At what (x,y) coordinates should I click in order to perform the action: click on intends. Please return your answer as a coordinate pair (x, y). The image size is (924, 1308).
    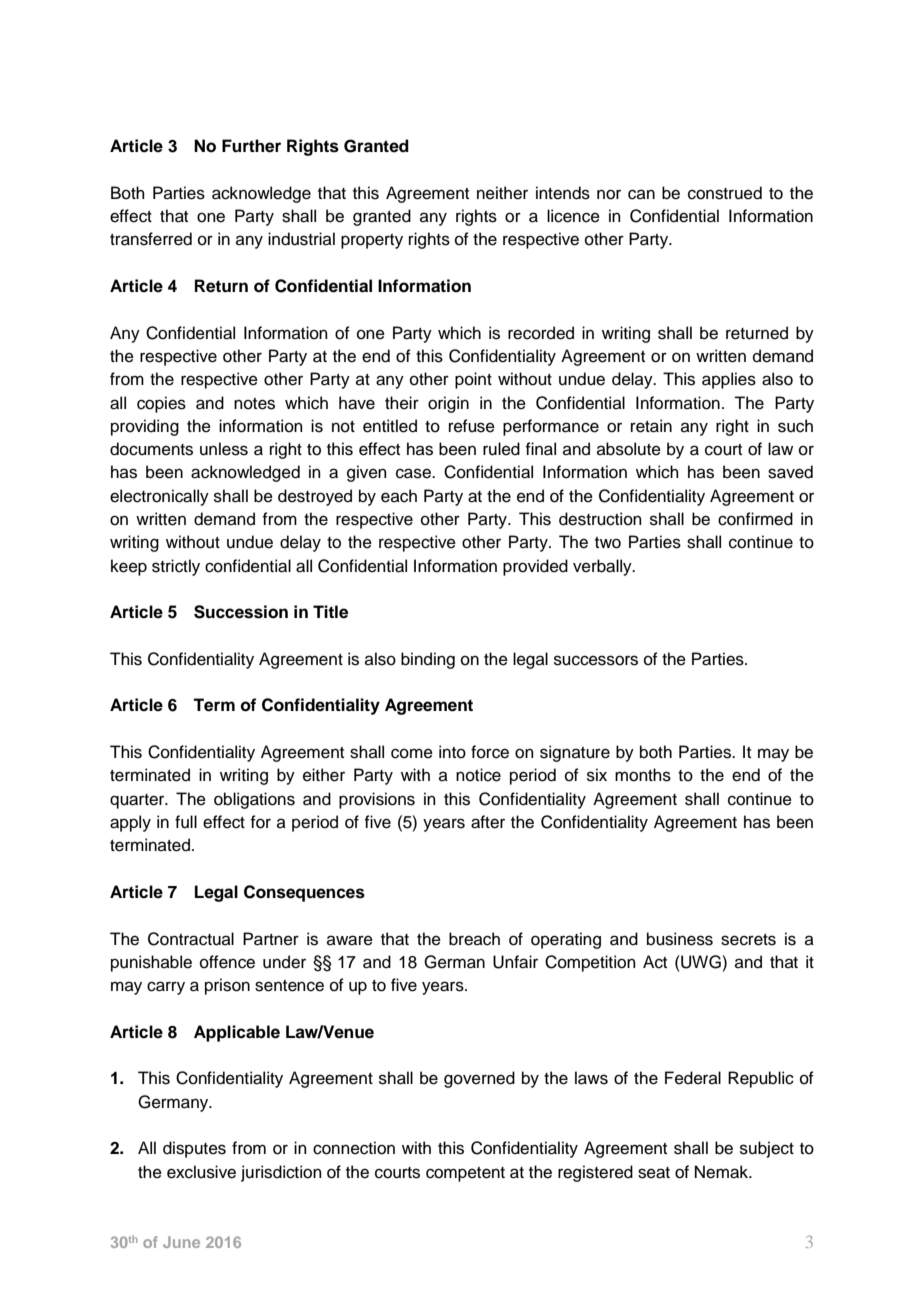
    Looking at the image, I should click on (563, 193).
